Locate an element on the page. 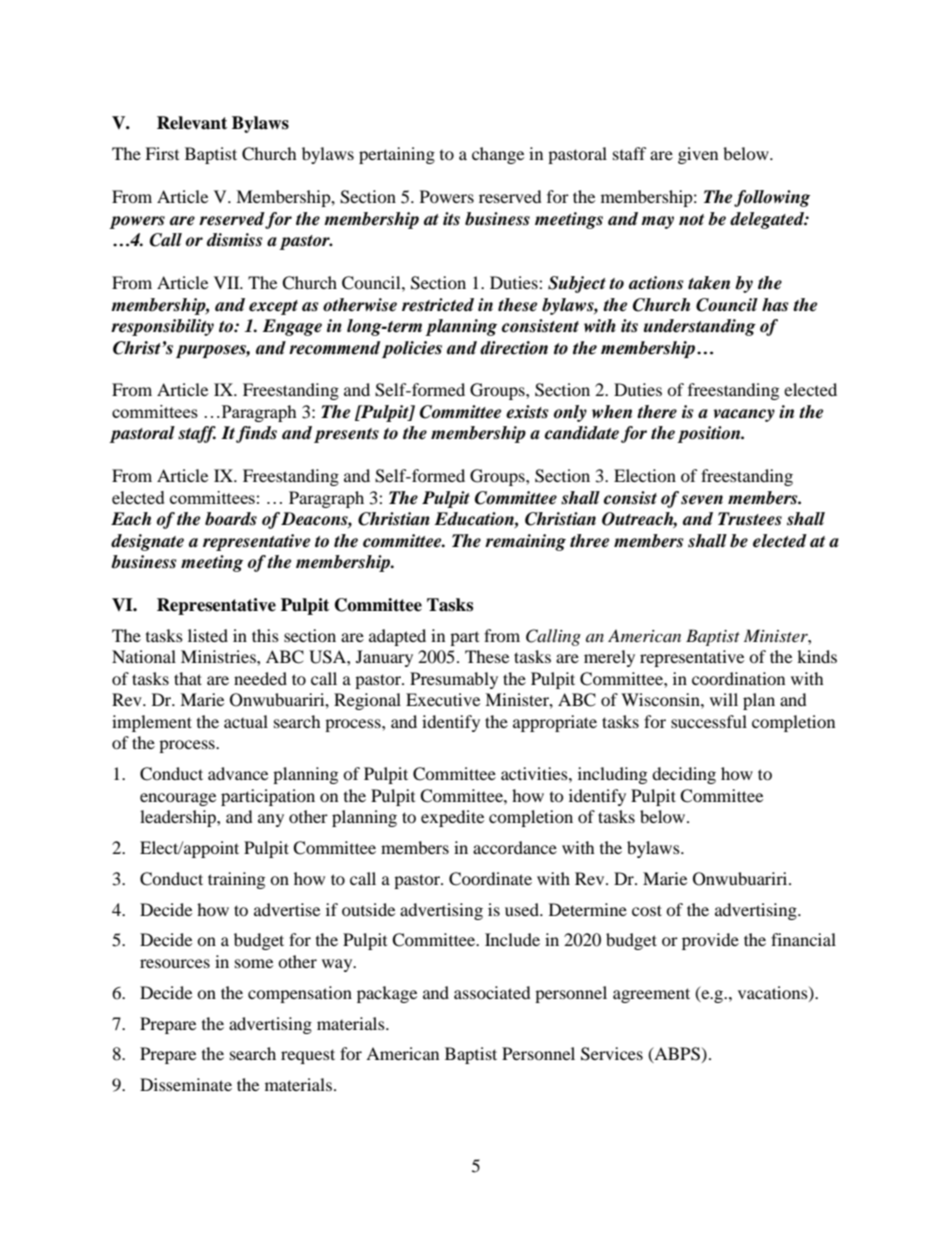  given is located at coordinates (698, 155).
